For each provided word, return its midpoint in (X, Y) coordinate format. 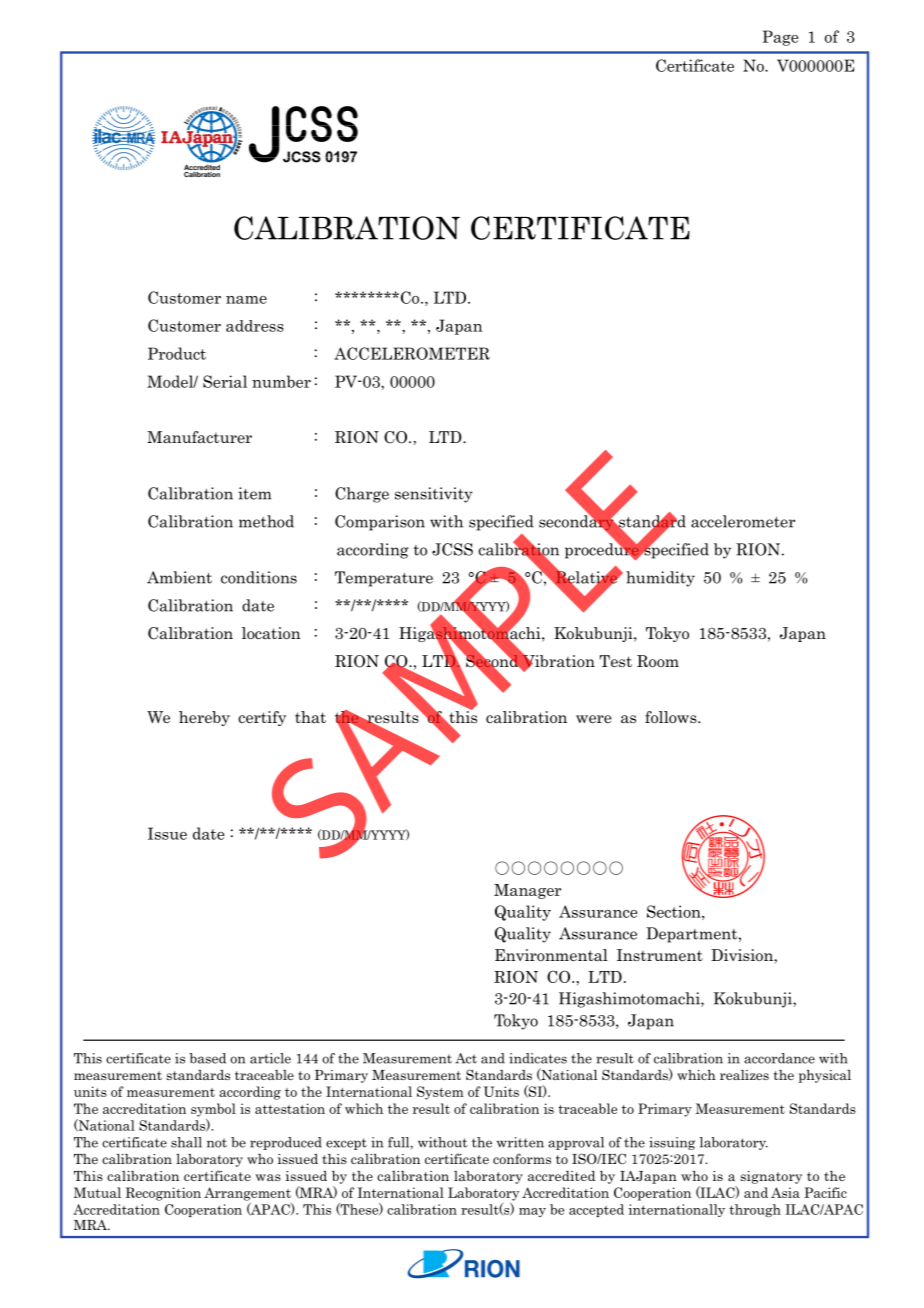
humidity (660, 579)
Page (781, 38)
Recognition (163, 1194)
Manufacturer (199, 437)
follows (672, 717)
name (246, 300)
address (255, 326)
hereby (204, 718)
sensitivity (434, 495)
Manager (527, 891)
